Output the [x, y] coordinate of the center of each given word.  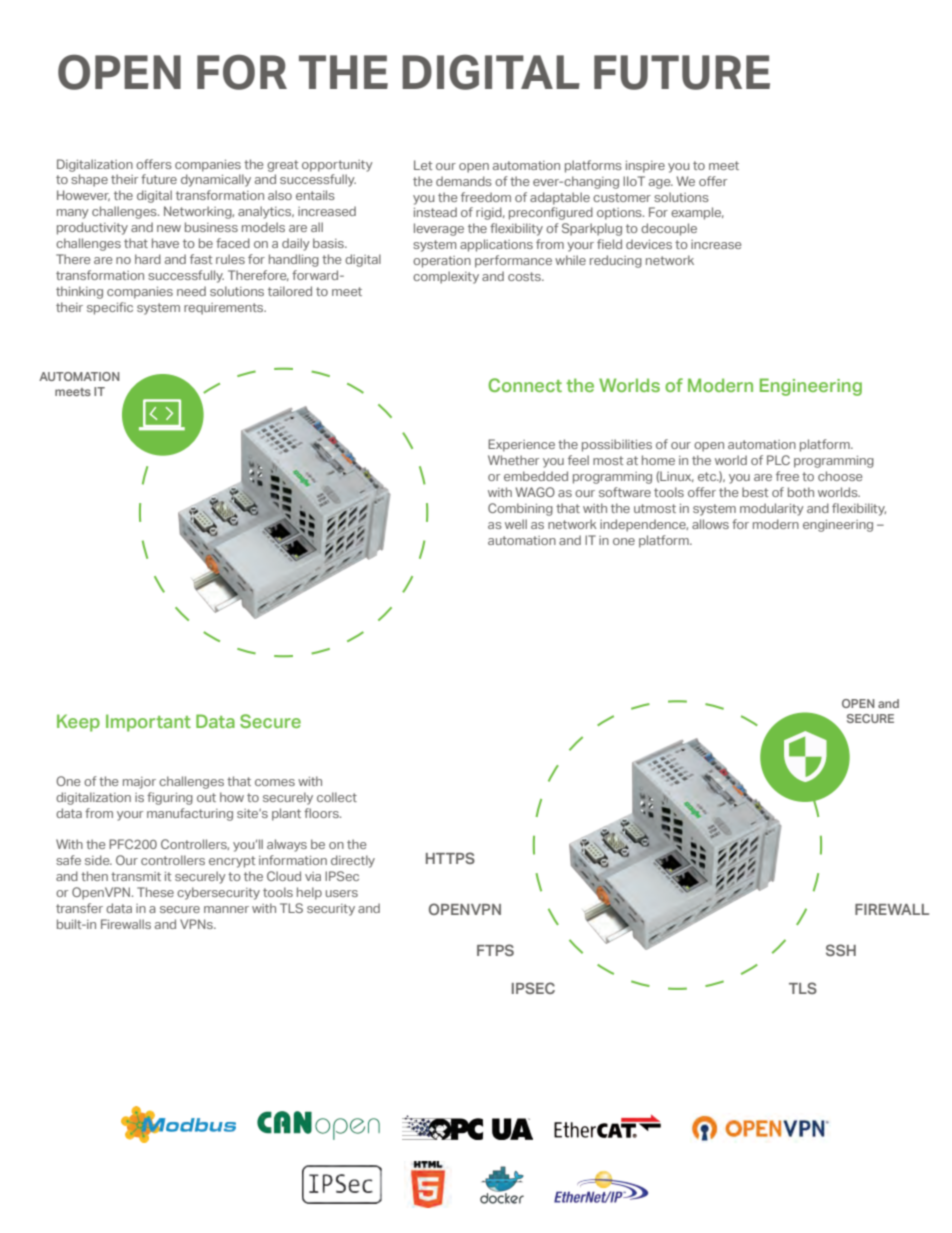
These [155, 892]
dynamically [216, 180]
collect [337, 797]
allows [710, 524]
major [139, 783]
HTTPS [450, 858]
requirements [225, 309]
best [755, 492]
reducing [616, 261]
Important [148, 723]
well [516, 524]
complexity [446, 277]
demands [464, 181]
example [697, 213]
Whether [513, 460]
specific [110, 308]
